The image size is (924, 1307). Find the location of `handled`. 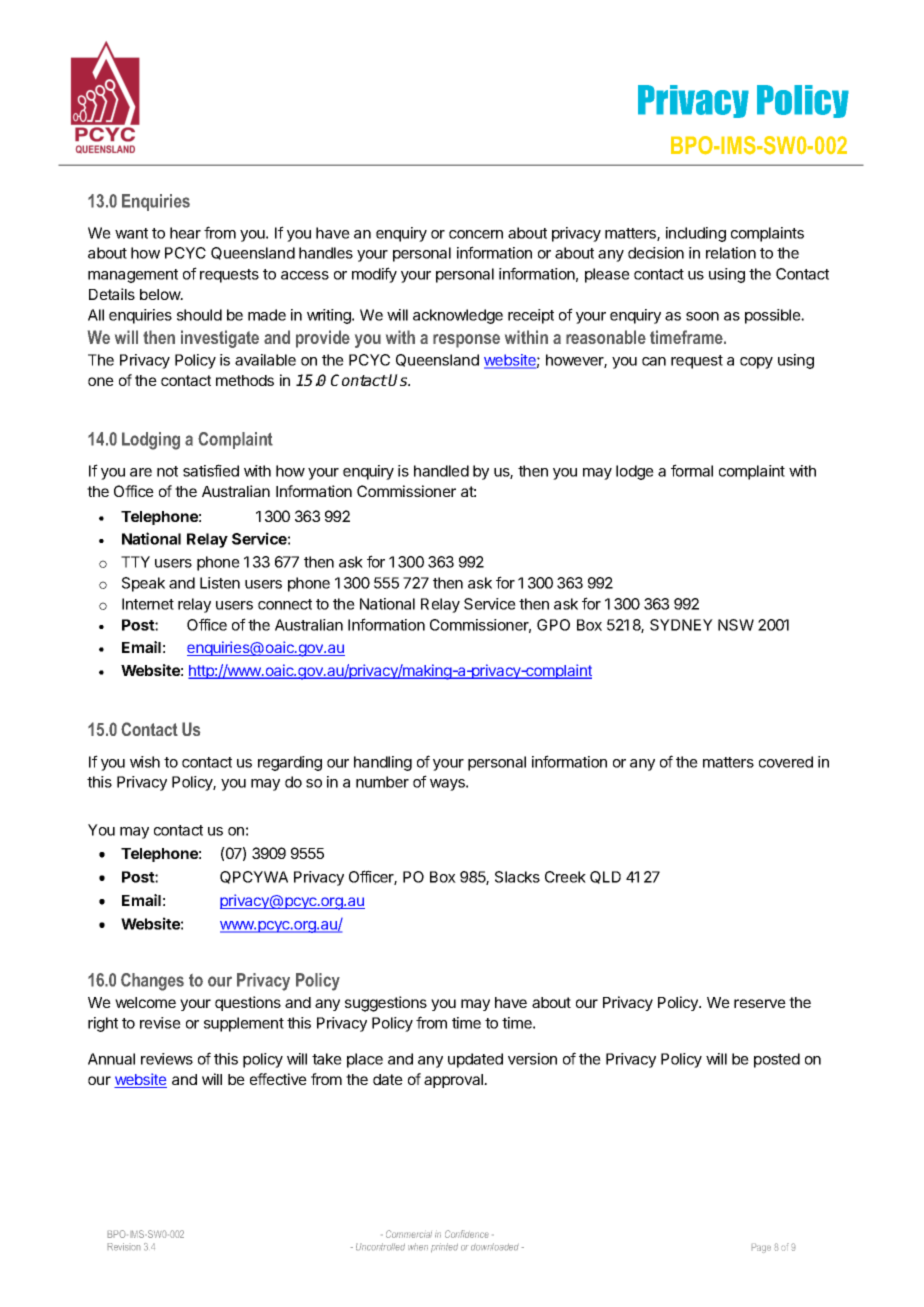

handled is located at coordinates (441, 471).
